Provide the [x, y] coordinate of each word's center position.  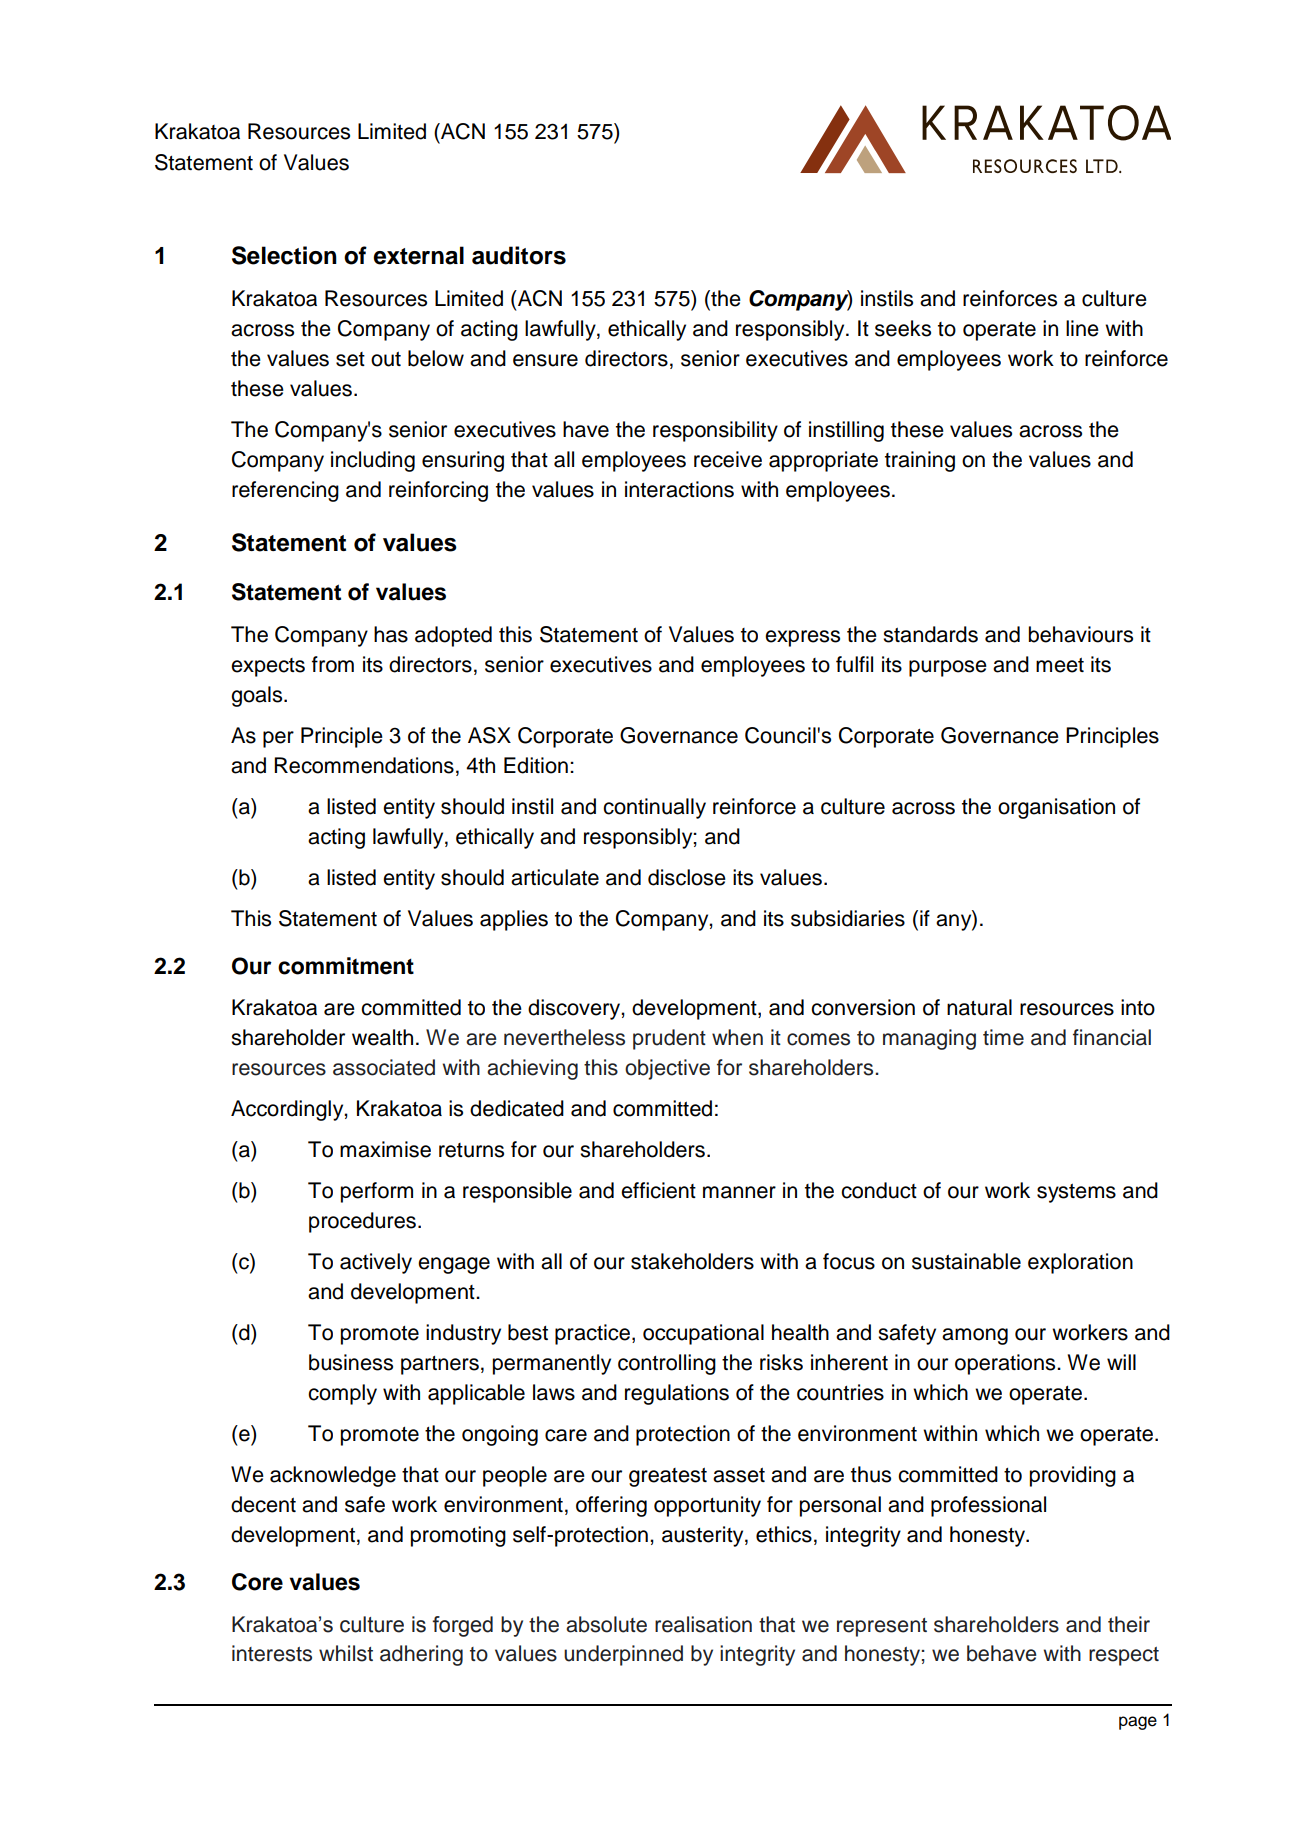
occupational [703, 1334]
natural [979, 1007]
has [391, 634]
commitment [346, 966]
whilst [346, 1653]
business [351, 1362]
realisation [703, 1624]
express [802, 638]
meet [1060, 665]
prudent [669, 1039]
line [1082, 328]
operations [1006, 1364]
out [386, 359]
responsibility [715, 431]
